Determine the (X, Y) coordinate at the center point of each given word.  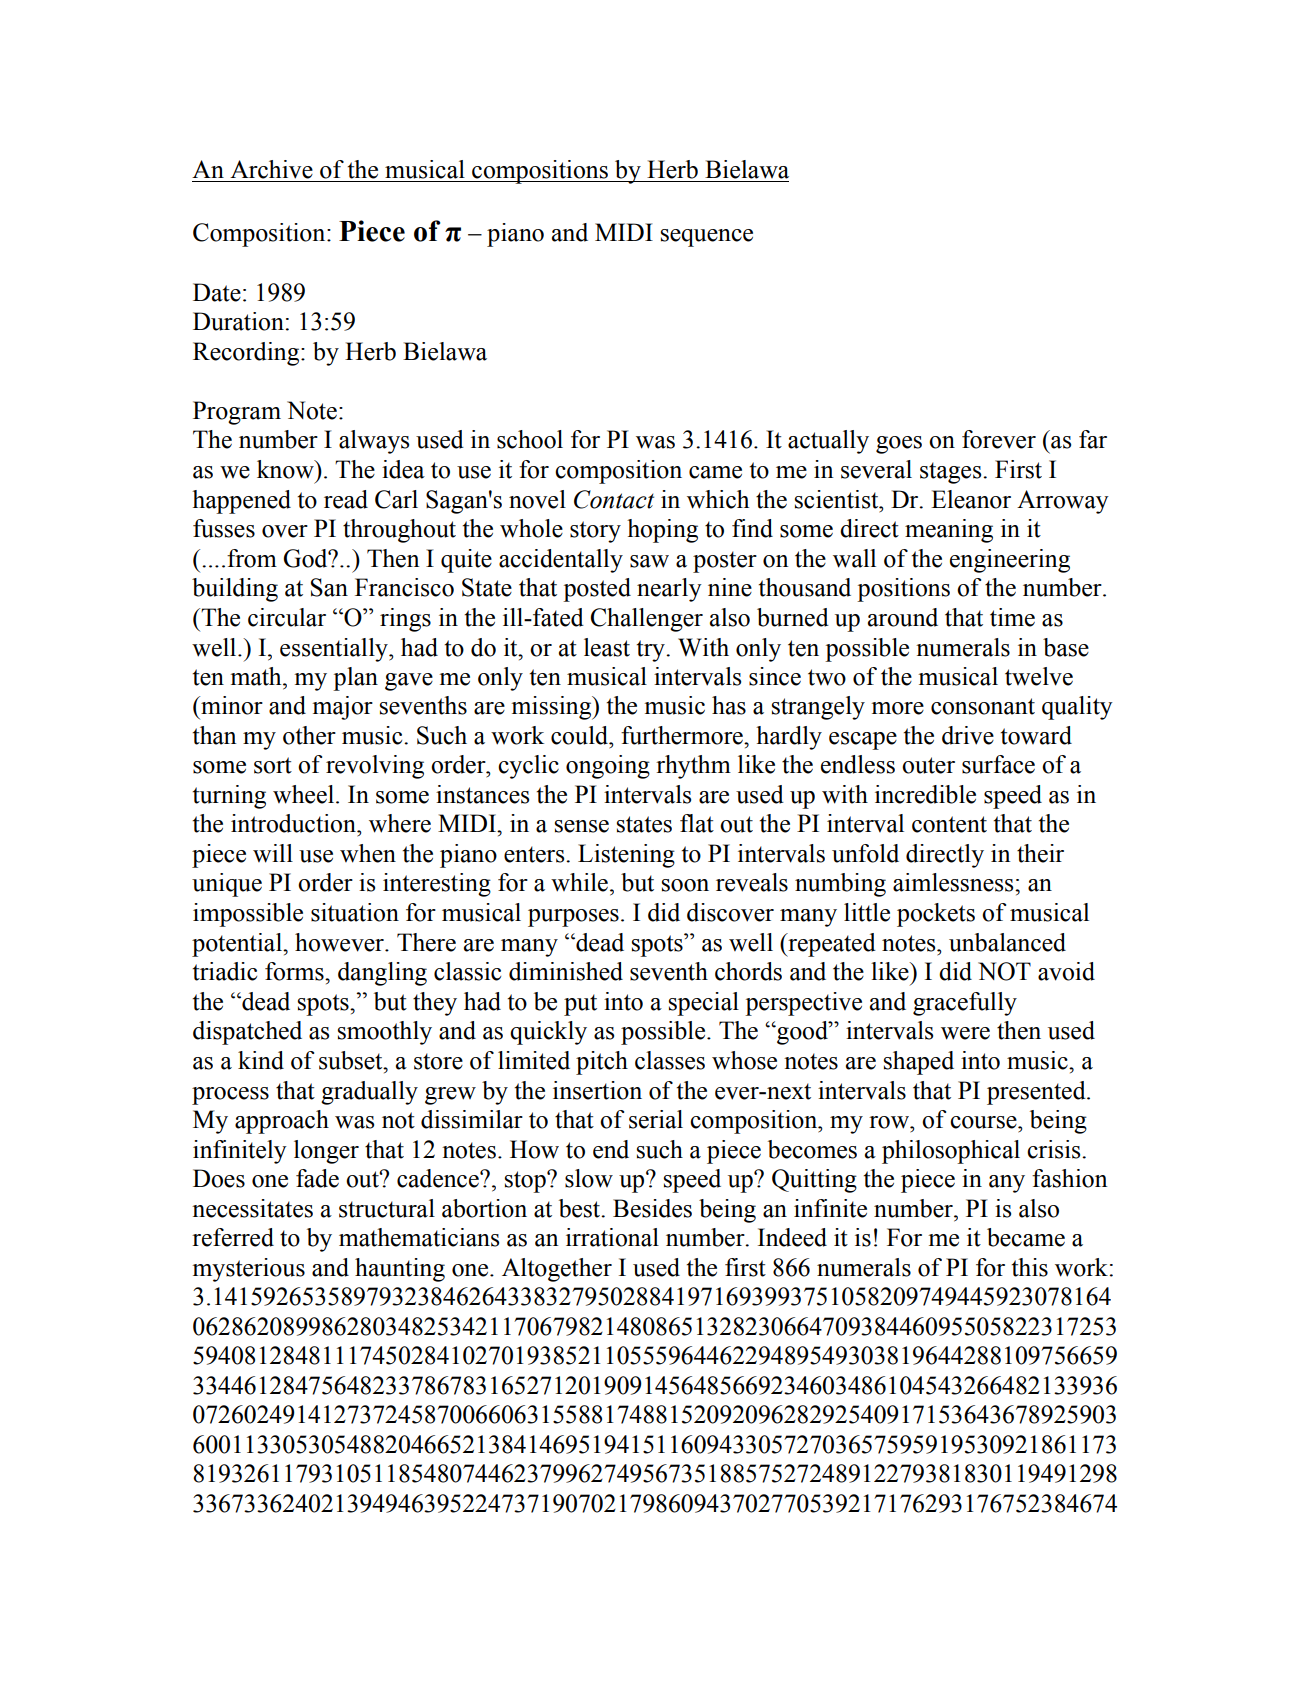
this (1030, 1267)
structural (387, 1208)
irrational (612, 1237)
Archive (271, 169)
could (581, 735)
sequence (707, 238)
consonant (983, 706)
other (309, 735)
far (1093, 439)
